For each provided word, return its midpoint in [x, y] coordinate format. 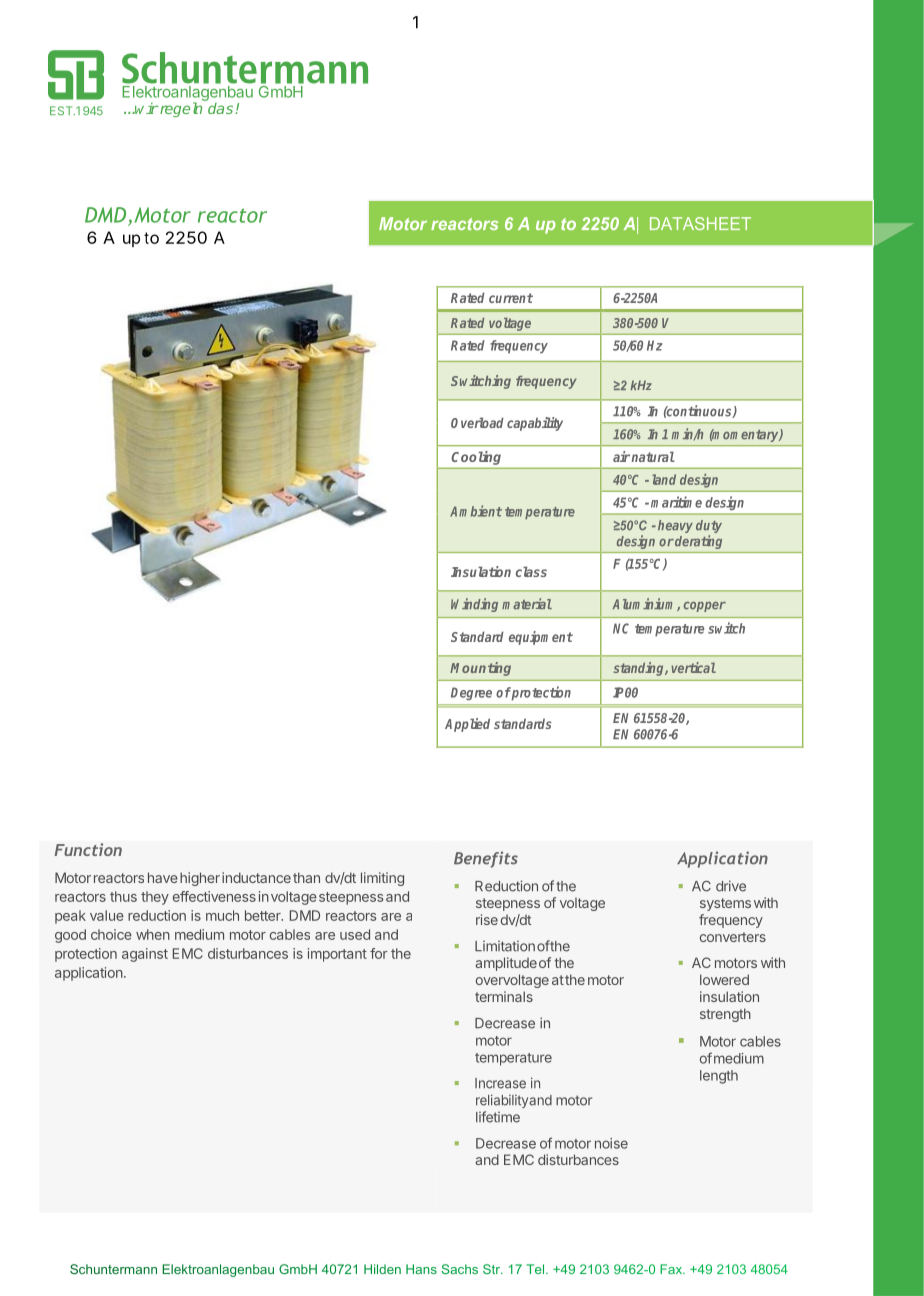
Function [88, 849]
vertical [693, 667]
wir [146, 108]
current [511, 298]
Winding [474, 605]
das [222, 108]
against [145, 955]
